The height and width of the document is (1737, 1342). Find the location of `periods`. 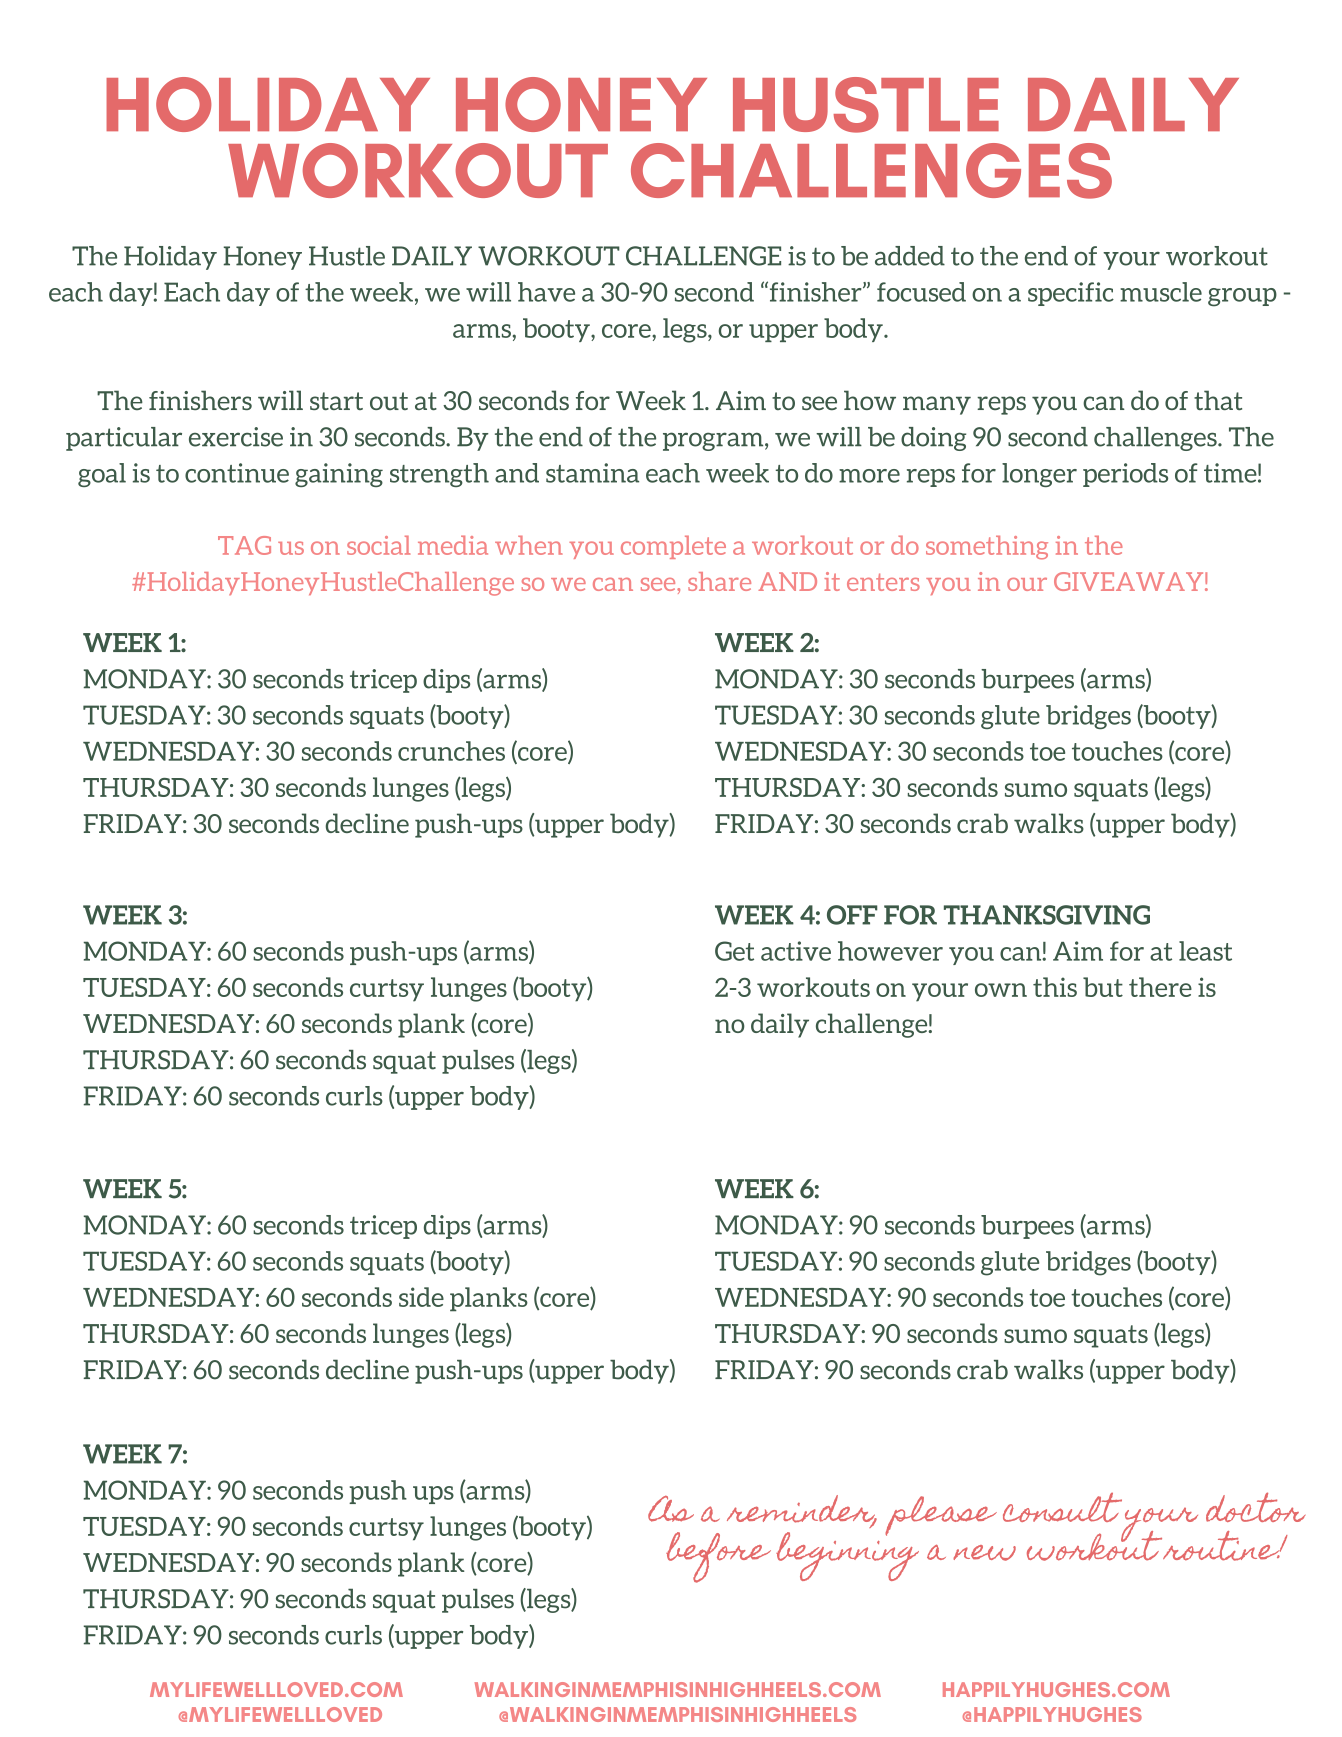

periods is located at coordinates (1125, 475).
